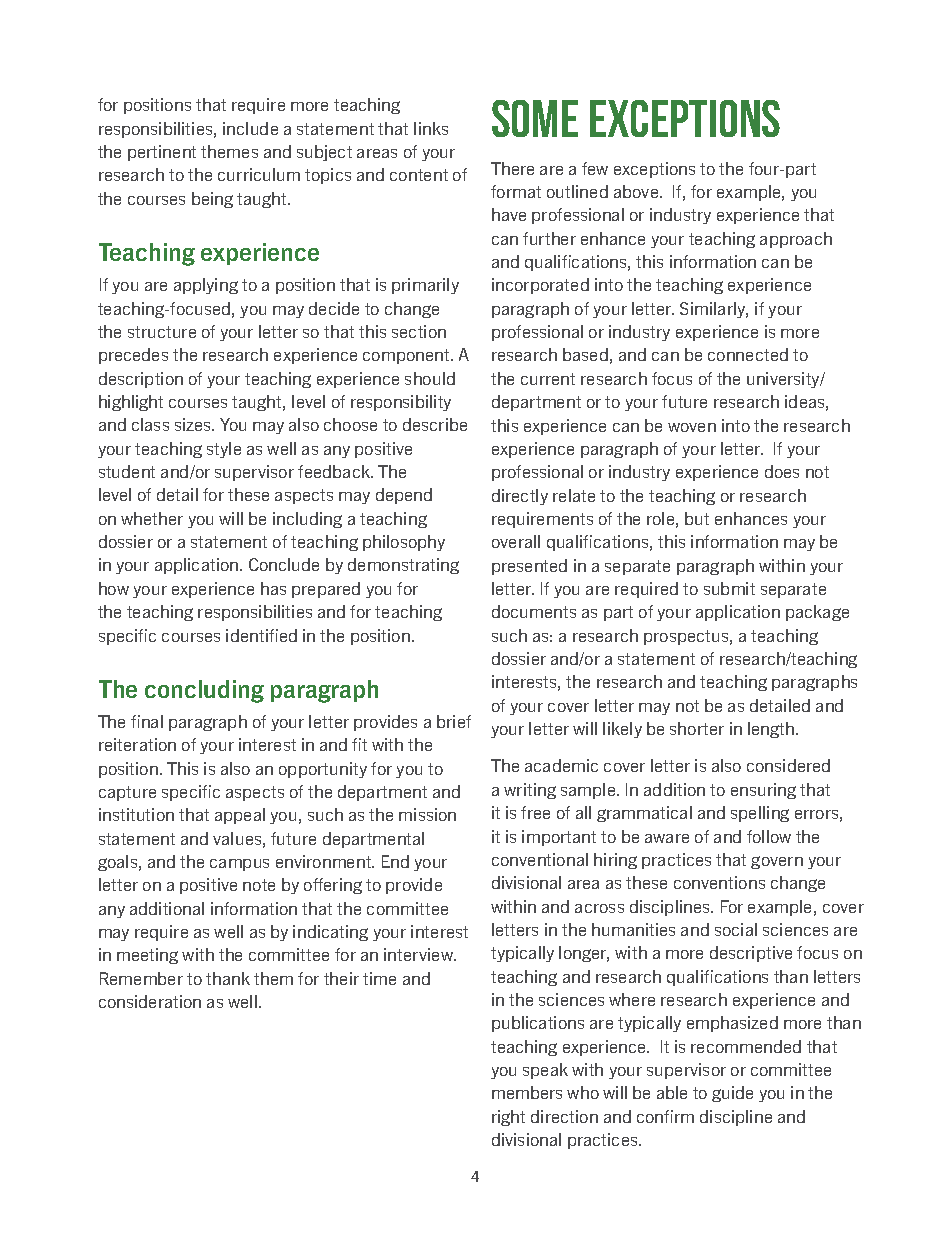 This screenshot has height=1233, width=952. I want to click on submit, so click(729, 588).
